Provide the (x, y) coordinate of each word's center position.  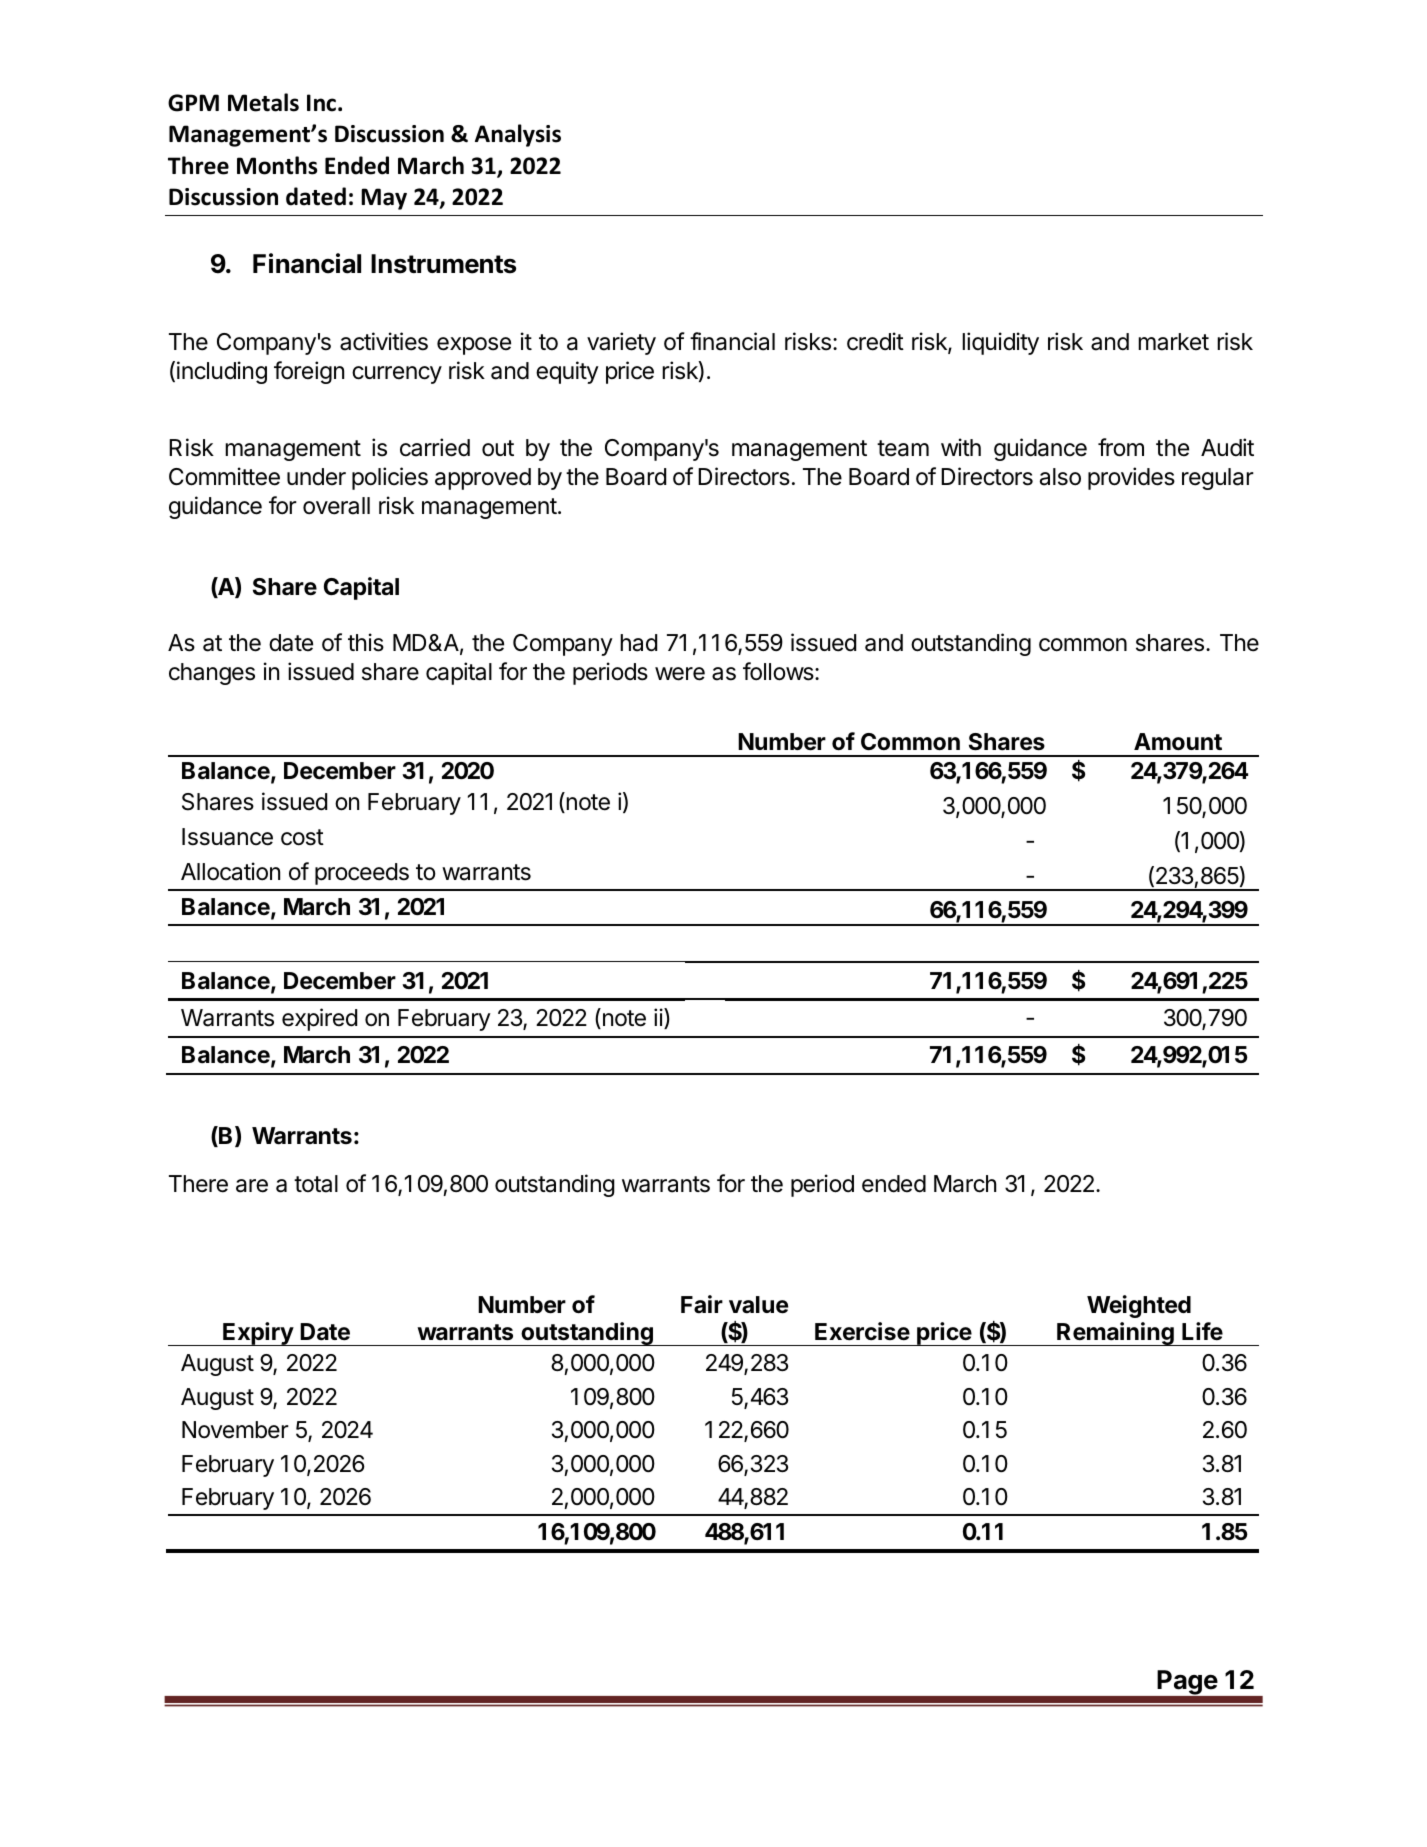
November (235, 1430)
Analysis (518, 135)
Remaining (1115, 1334)
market (1173, 342)
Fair (702, 1304)
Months (277, 165)
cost (302, 837)
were (680, 674)
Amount (1178, 742)
